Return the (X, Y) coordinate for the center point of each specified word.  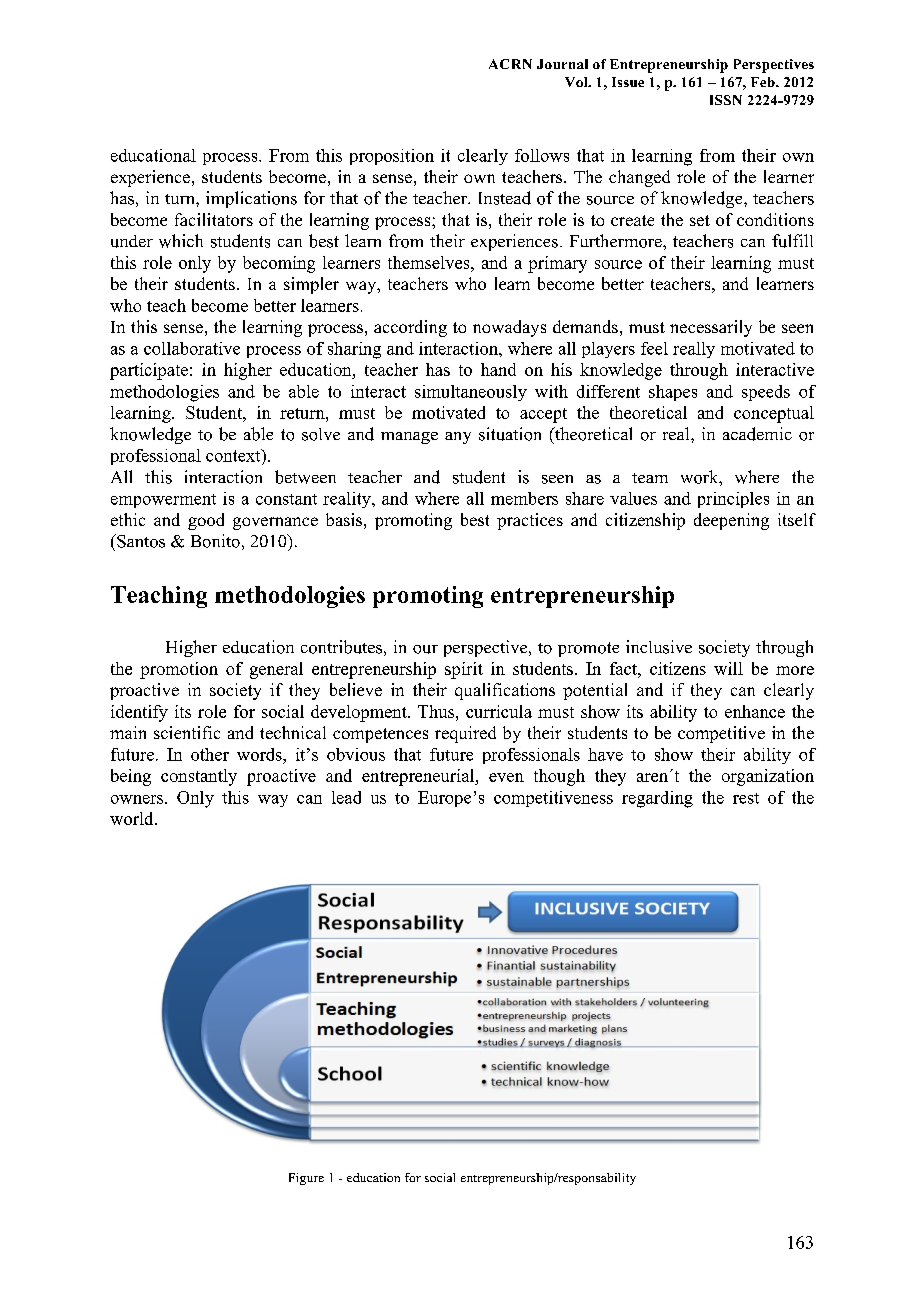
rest (746, 798)
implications (251, 199)
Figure (306, 1179)
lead (346, 797)
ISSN (726, 100)
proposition (392, 157)
